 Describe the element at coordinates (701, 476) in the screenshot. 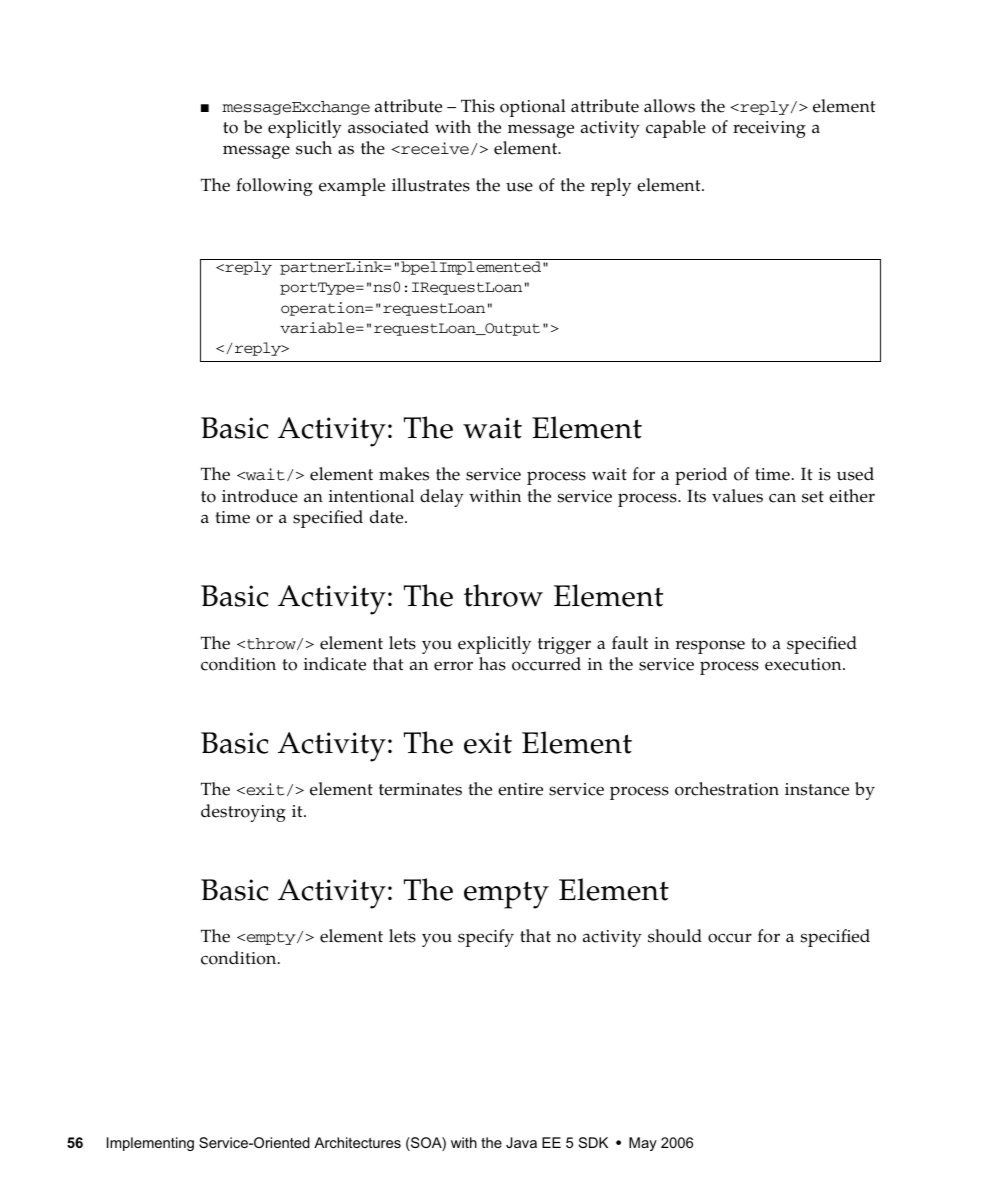

I see `period` at that location.
